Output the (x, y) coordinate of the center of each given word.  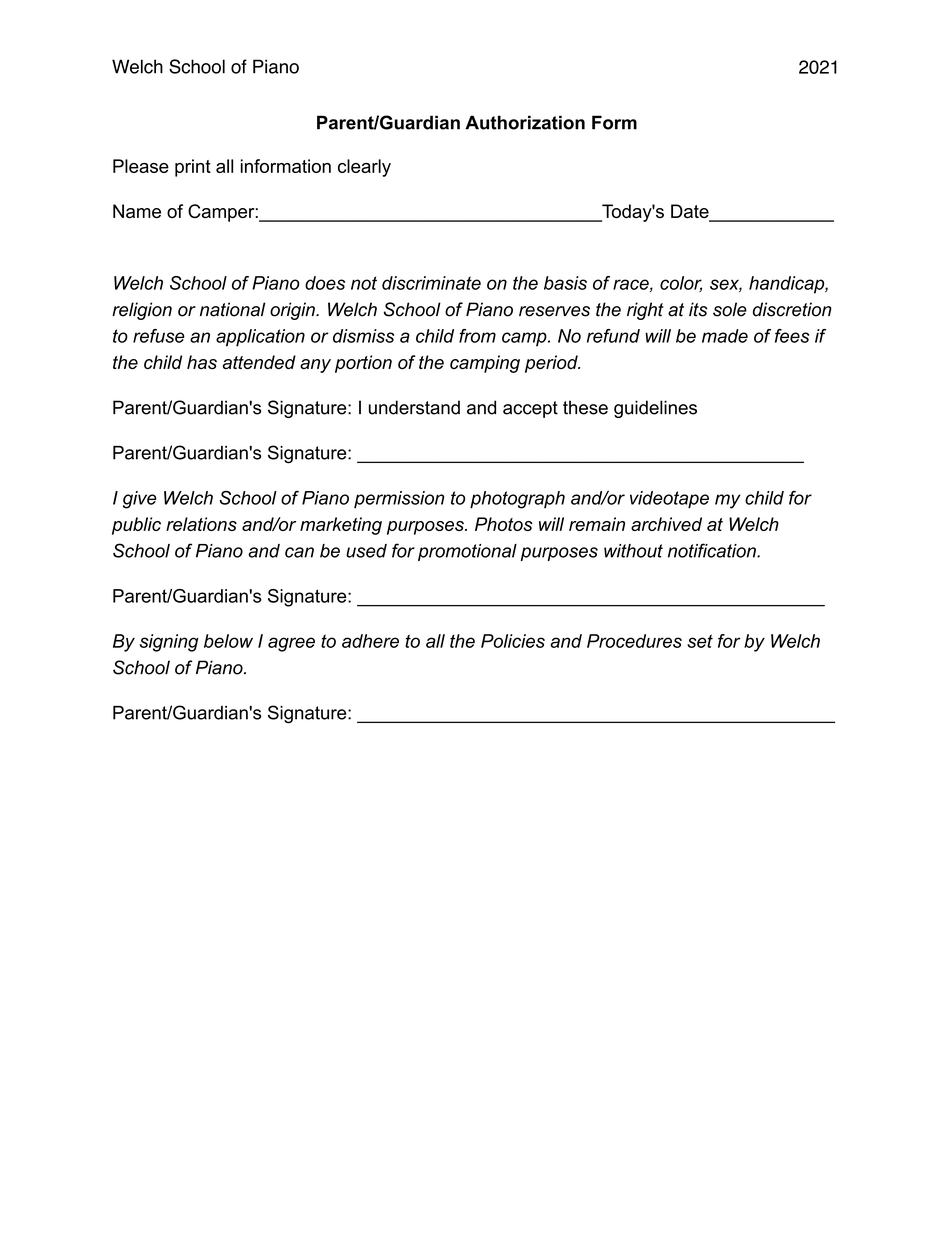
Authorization (525, 122)
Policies (513, 641)
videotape (669, 499)
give (140, 500)
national (232, 309)
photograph (517, 500)
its (698, 309)
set (700, 641)
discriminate (431, 283)
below (228, 641)
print (193, 168)
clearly (364, 168)
